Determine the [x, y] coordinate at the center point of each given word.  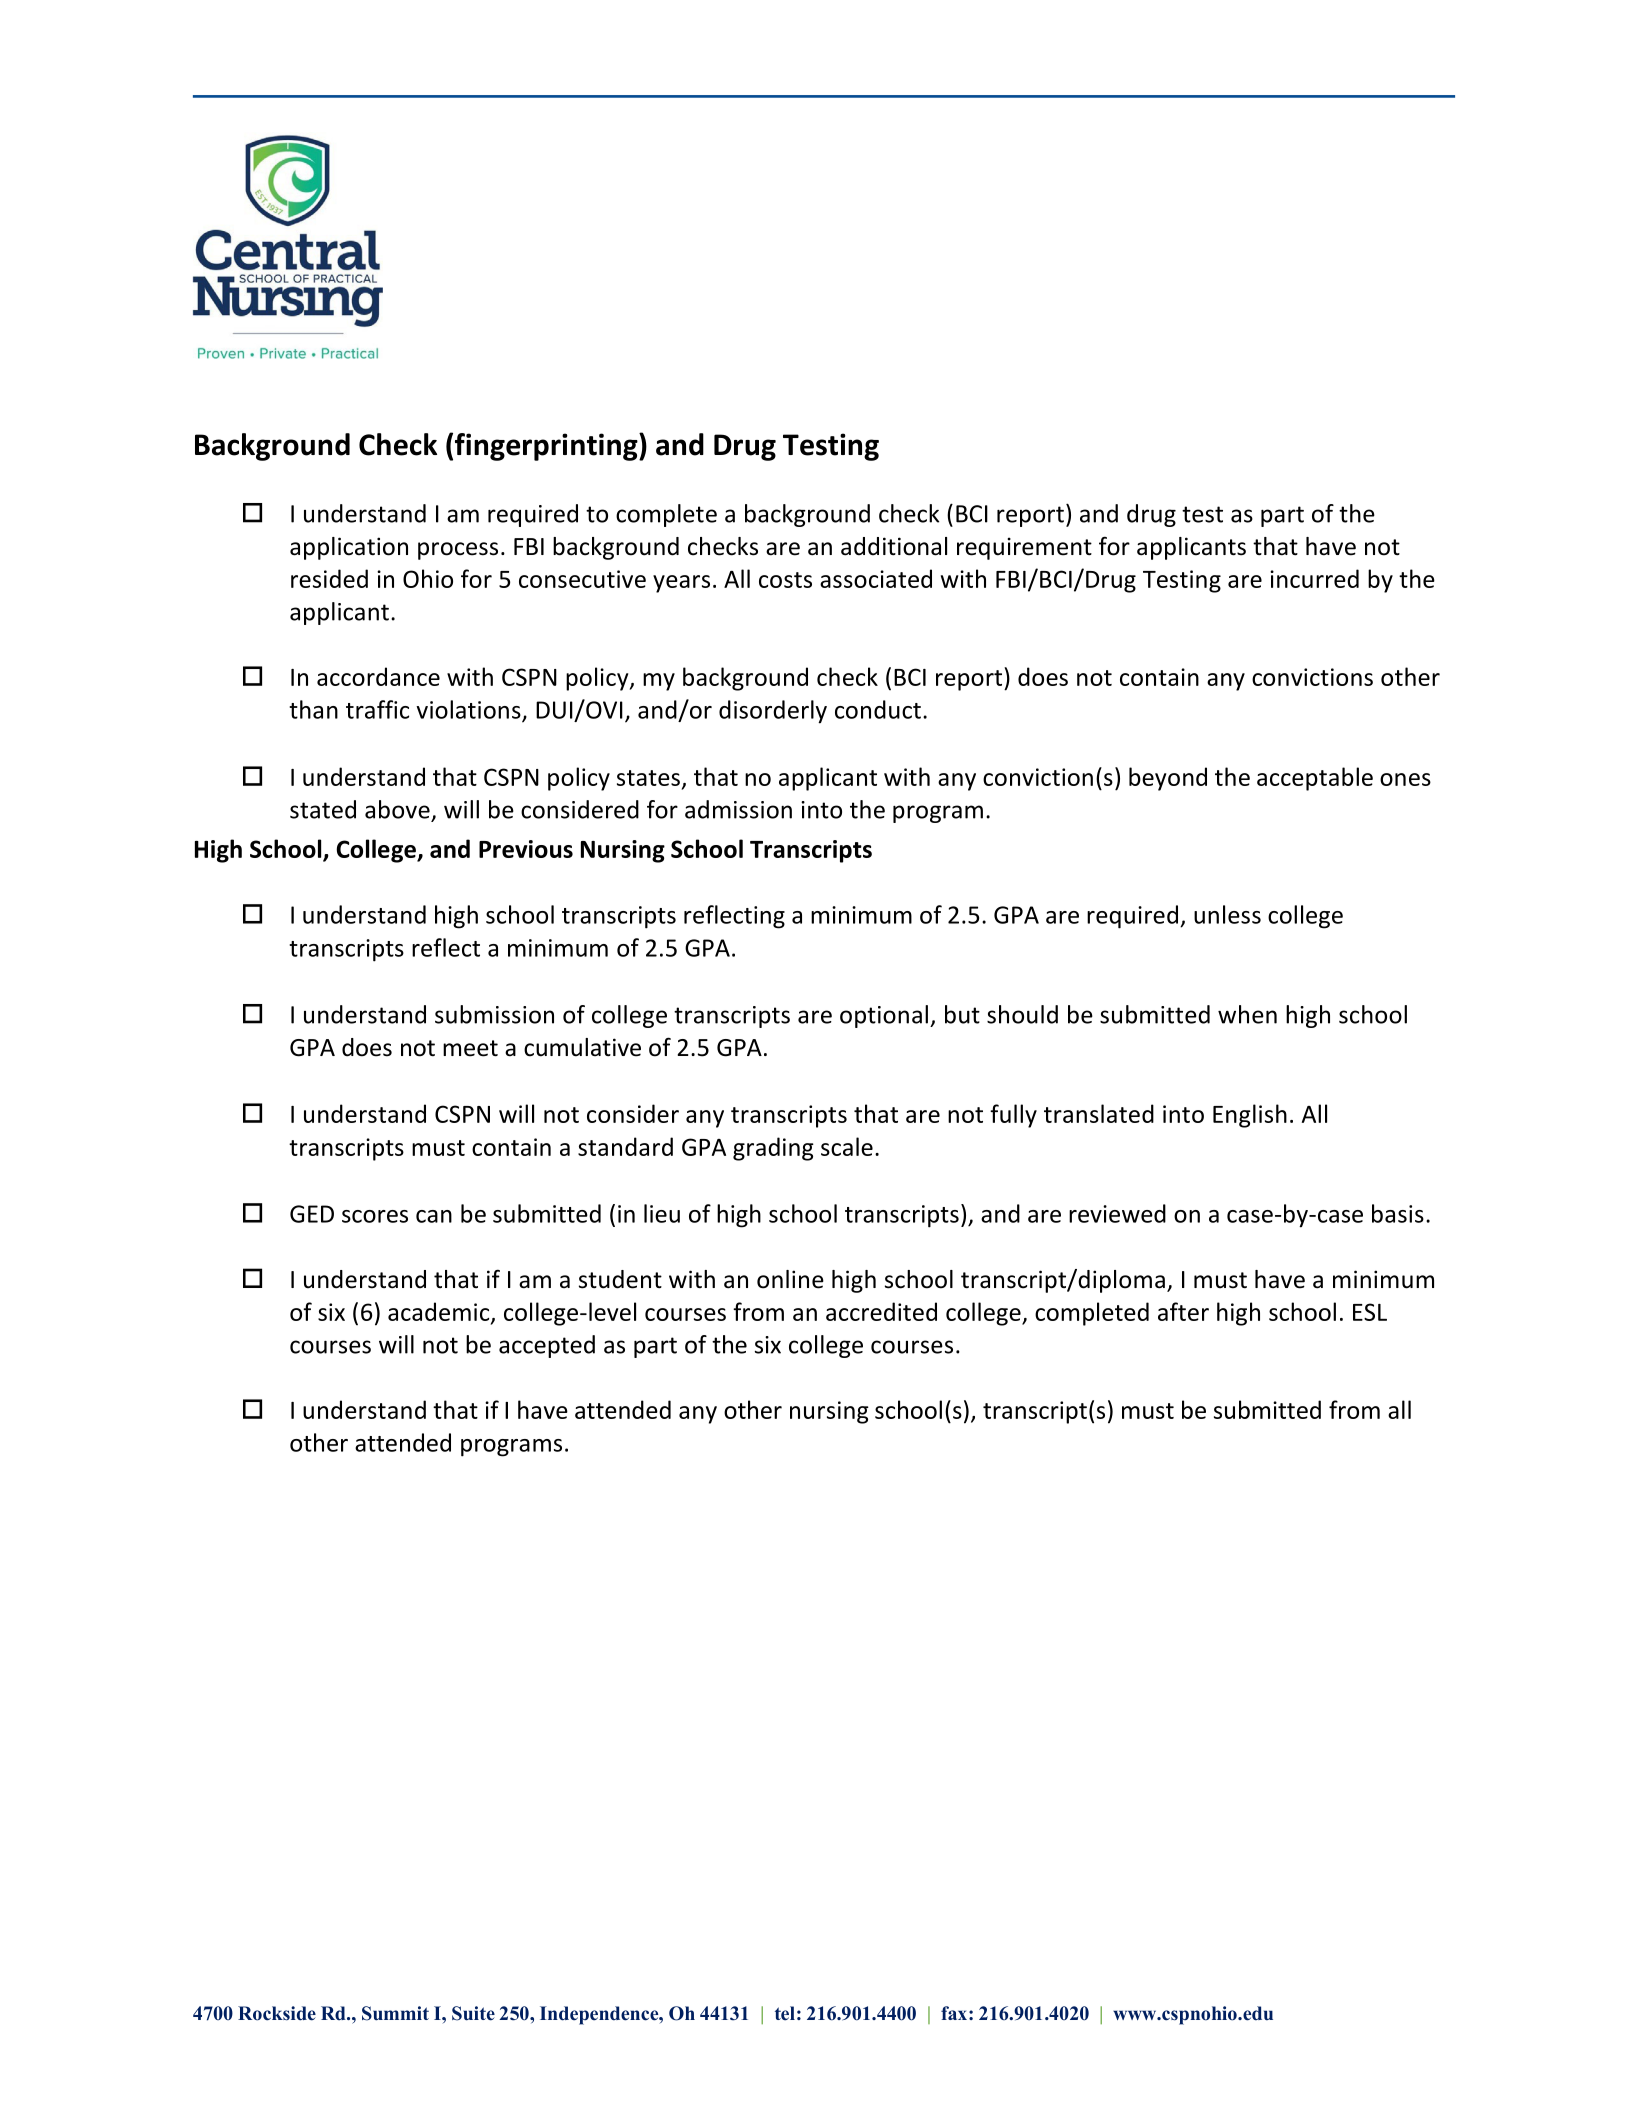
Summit [395, 2013]
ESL [1370, 1312]
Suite [473, 2013]
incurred [1314, 578]
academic [440, 1312]
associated [876, 578]
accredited [881, 1311]
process [458, 551]
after [1183, 1311]
